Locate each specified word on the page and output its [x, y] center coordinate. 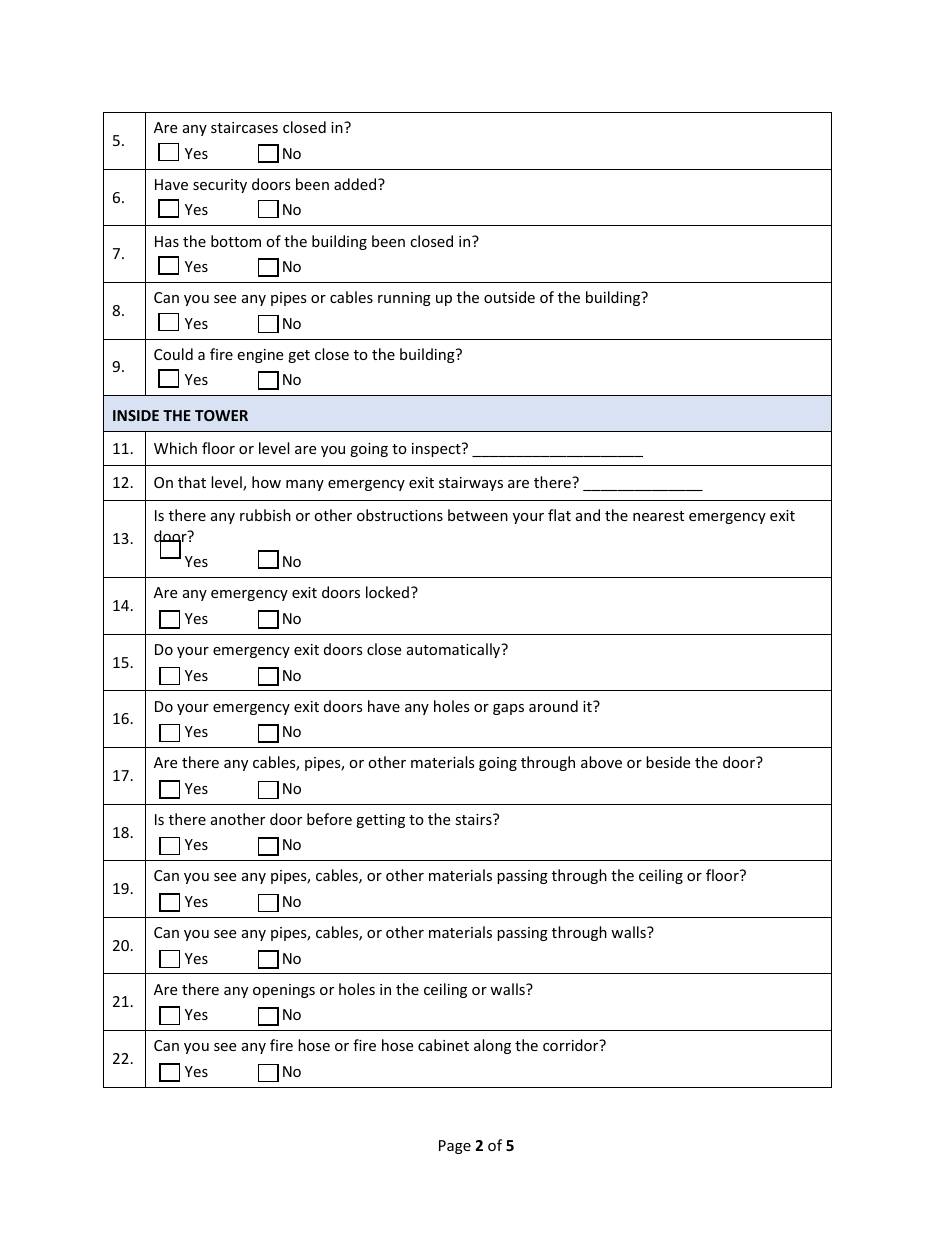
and [588, 515]
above [601, 762]
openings [284, 991]
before [329, 819]
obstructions [400, 515]
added [356, 184]
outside [509, 297]
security [220, 186]
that [192, 482]
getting [380, 821]
